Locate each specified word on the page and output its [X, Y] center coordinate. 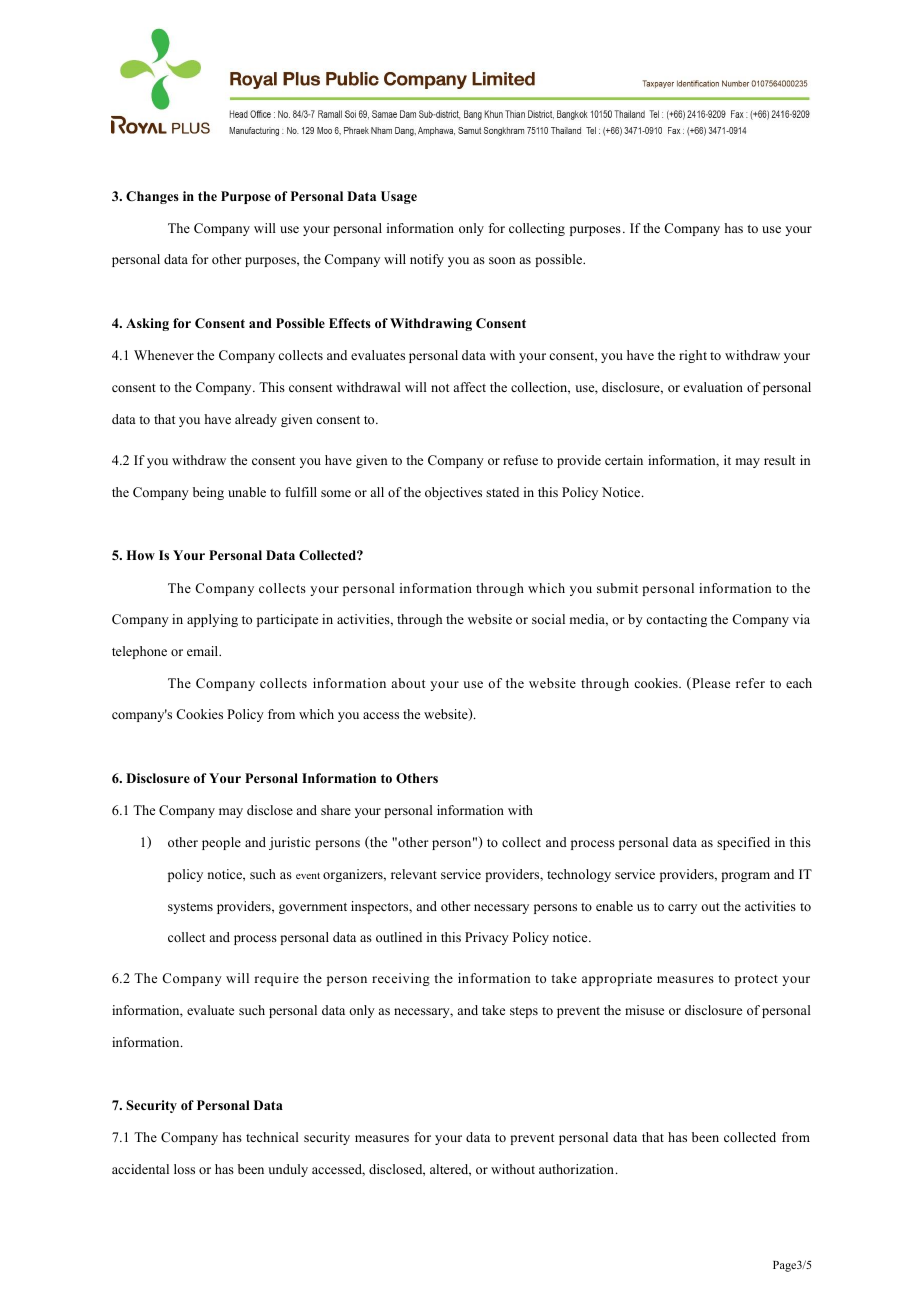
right [693, 356]
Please [710, 683]
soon [502, 260]
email [204, 651]
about [408, 683]
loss [184, 1169]
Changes [152, 197]
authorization [578, 1169]
